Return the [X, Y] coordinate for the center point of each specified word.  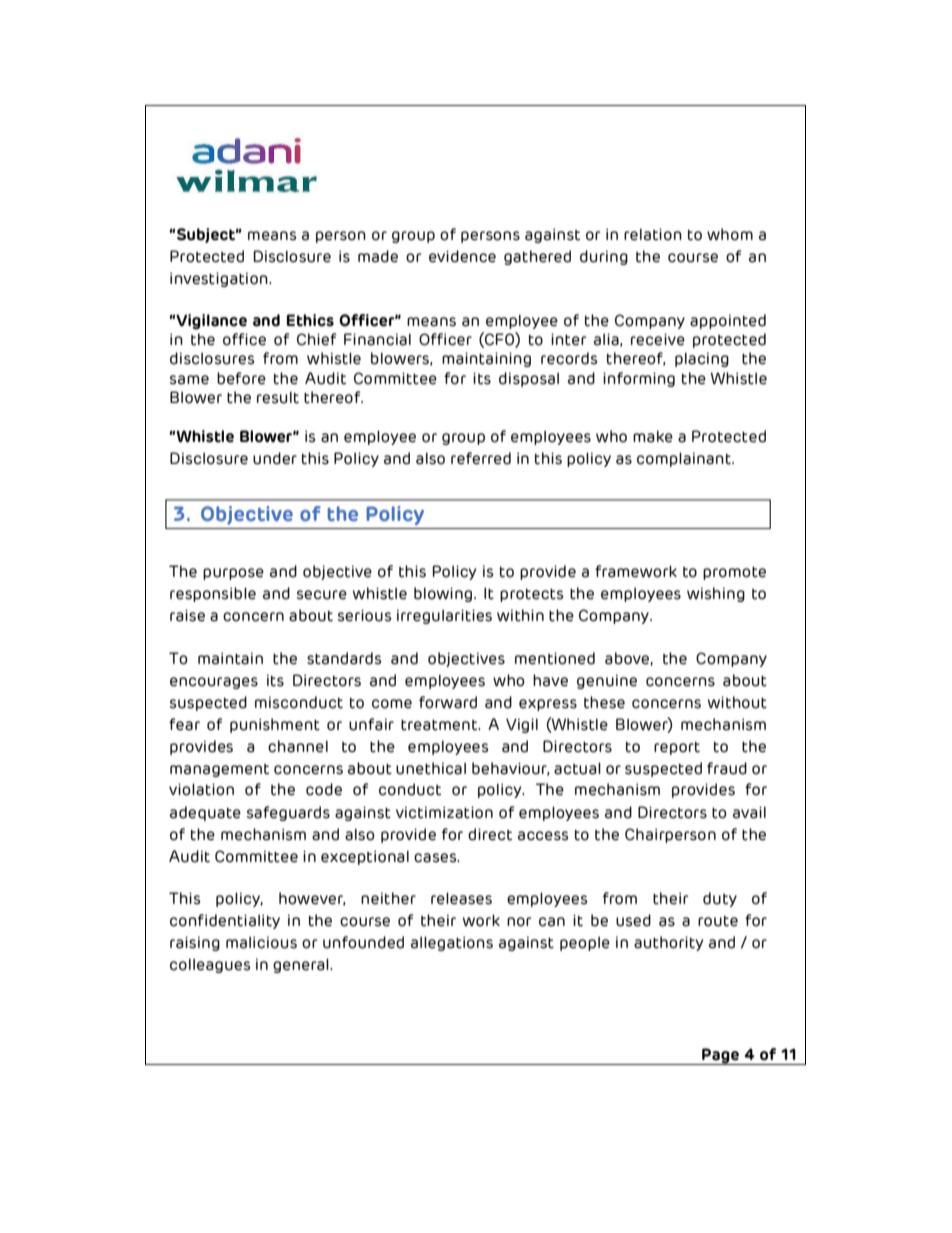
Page [720, 1056]
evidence [462, 256]
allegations [452, 943]
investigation [220, 279]
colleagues [210, 966]
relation [653, 234]
